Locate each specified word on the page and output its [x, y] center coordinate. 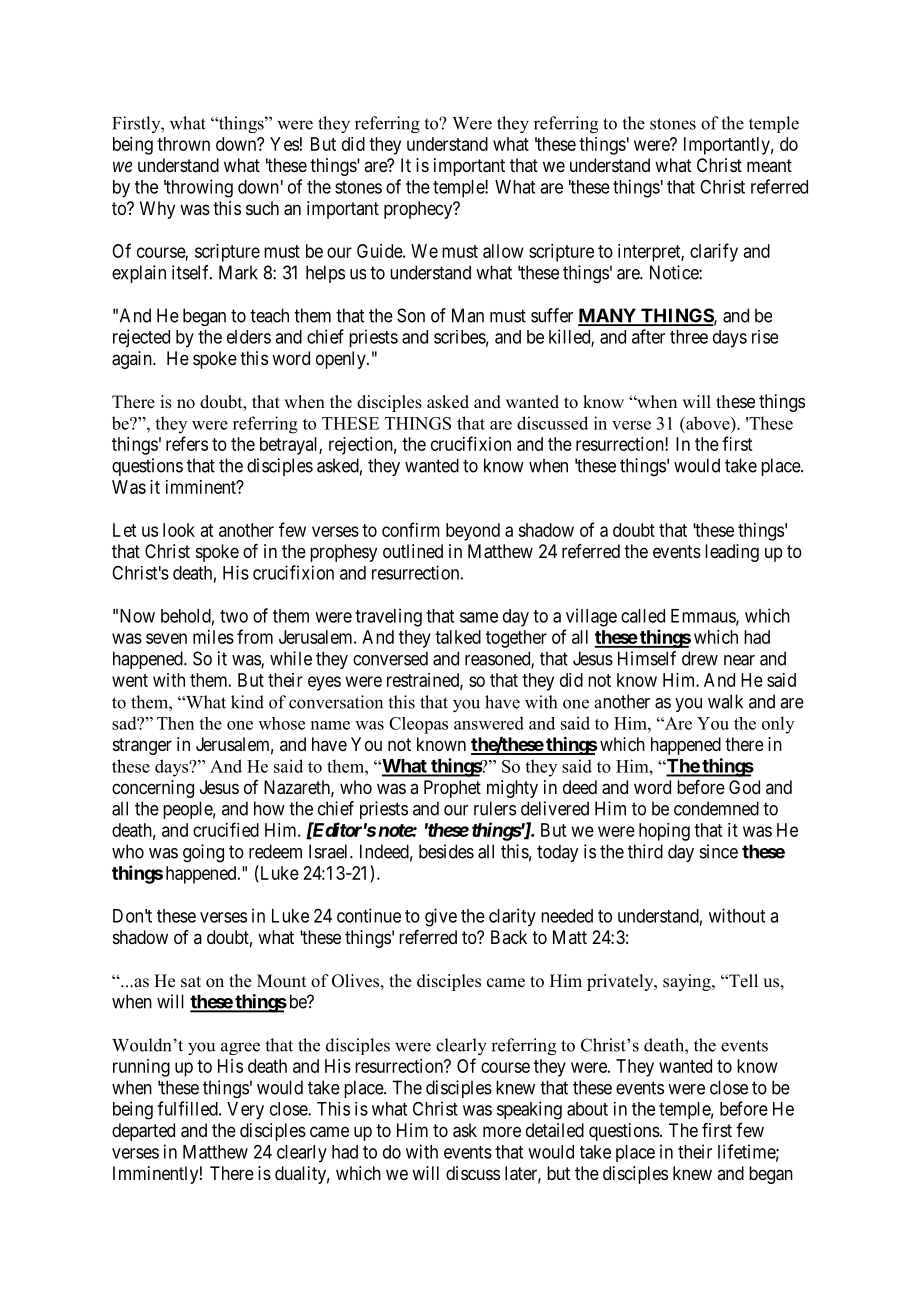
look [179, 530]
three [689, 337]
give [441, 917]
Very [245, 1111]
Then [175, 723]
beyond [473, 532]
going [203, 853]
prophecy [419, 210]
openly [342, 360]
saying [688, 982]
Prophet [452, 789]
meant [769, 165]
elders [249, 337]
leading [732, 553]
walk [725, 701]
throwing [198, 188]
